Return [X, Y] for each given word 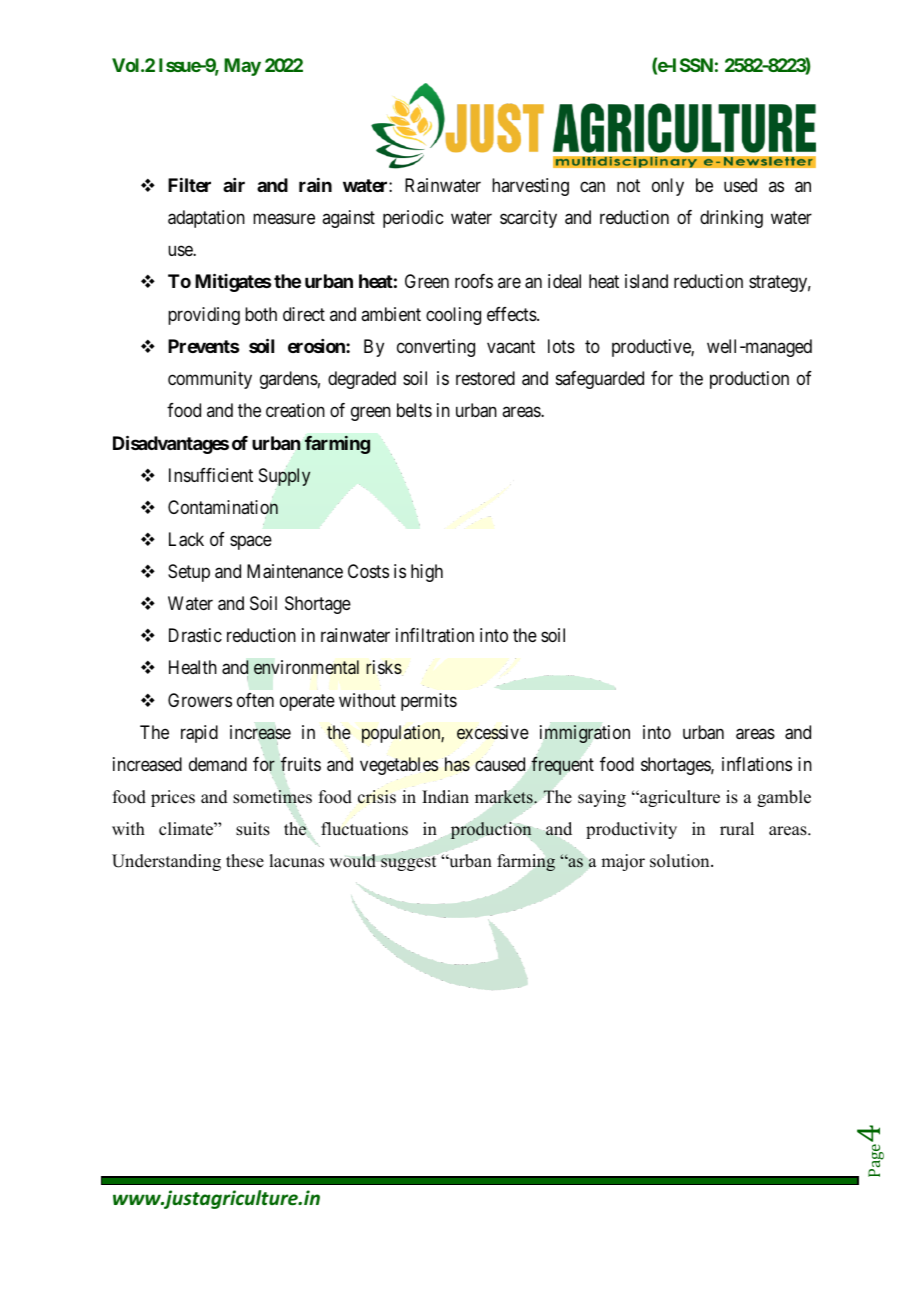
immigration [585, 734]
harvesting [530, 187]
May [242, 67]
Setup [189, 573]
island [646, 281]
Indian [445, 797]
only [668, 187]
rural [737, 829]
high [427, 573]
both [261, 314]
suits [253, 829]
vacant [511, 347]
